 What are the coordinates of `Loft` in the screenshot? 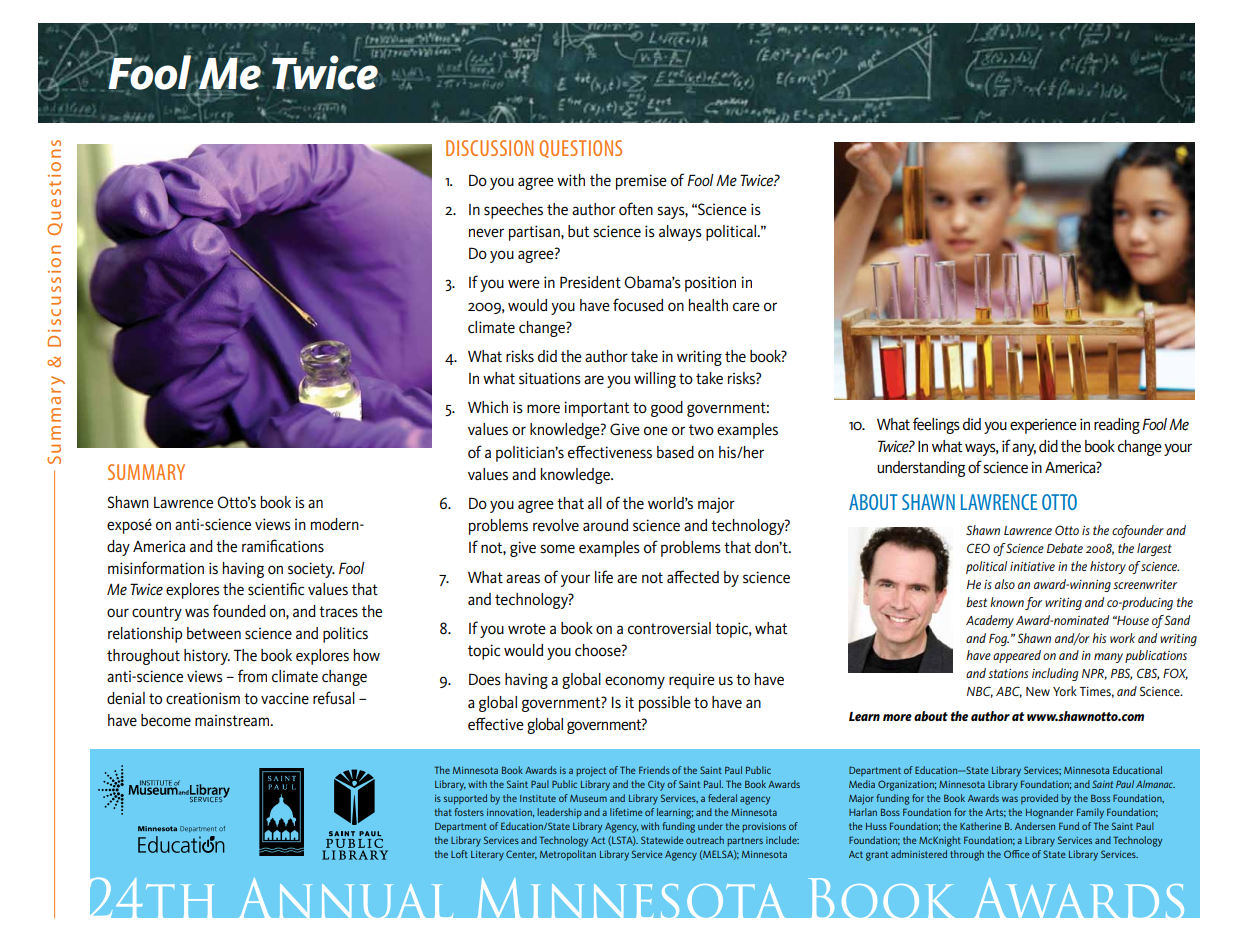 It's located at (459, 854).
